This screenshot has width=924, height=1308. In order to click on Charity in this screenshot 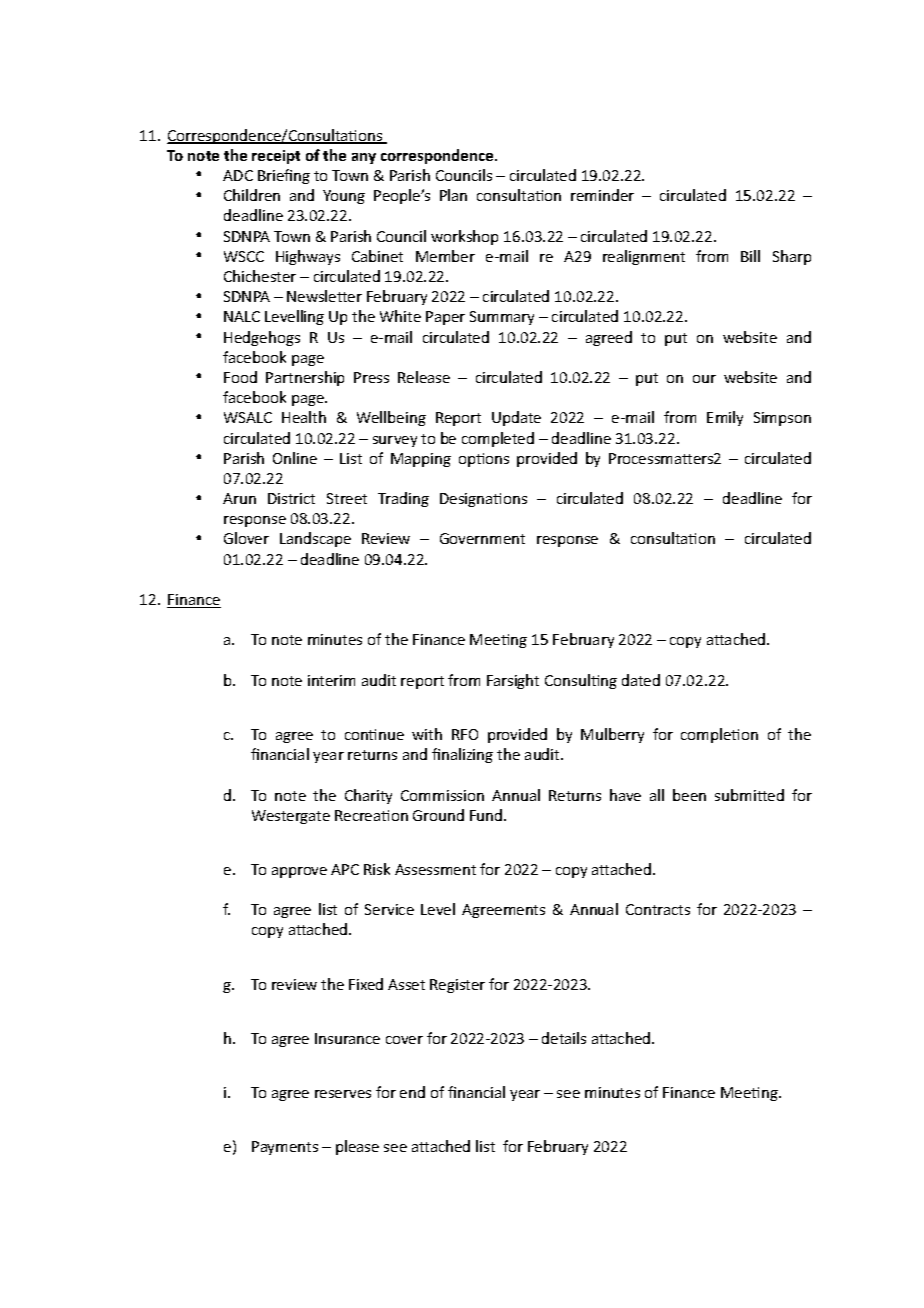, I will do `click(368, 796)`.
